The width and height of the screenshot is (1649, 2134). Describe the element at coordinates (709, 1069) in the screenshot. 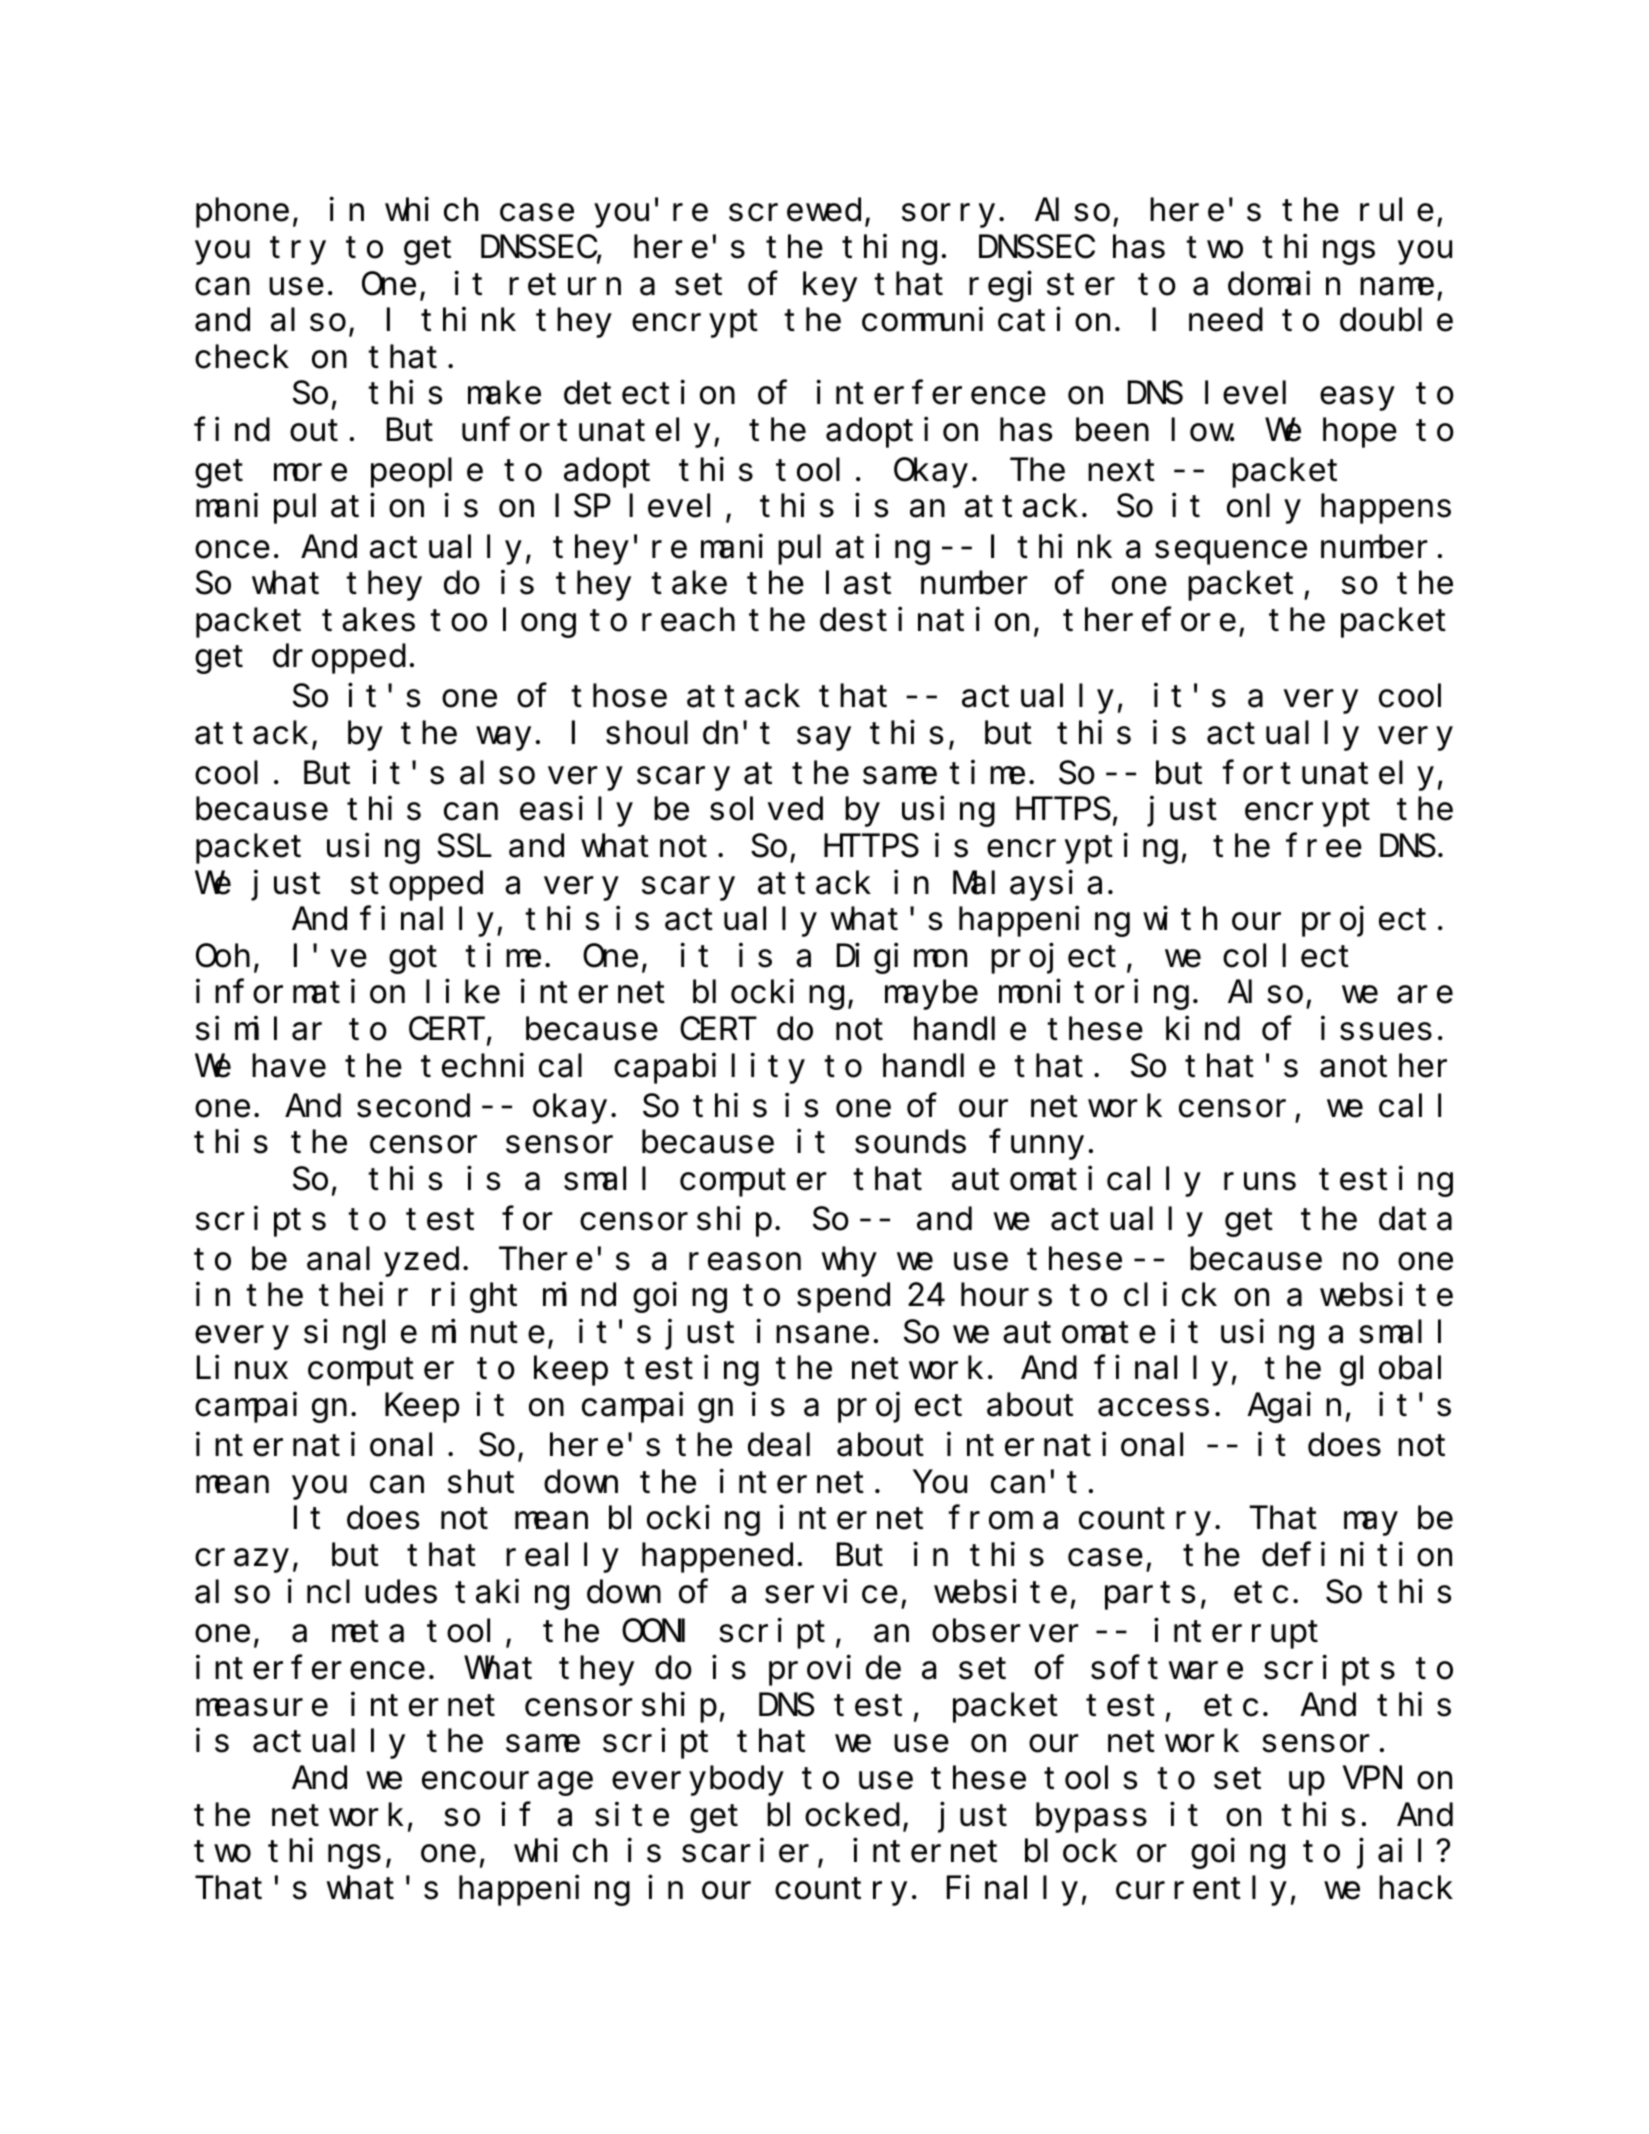

I see `capability` at that location.
